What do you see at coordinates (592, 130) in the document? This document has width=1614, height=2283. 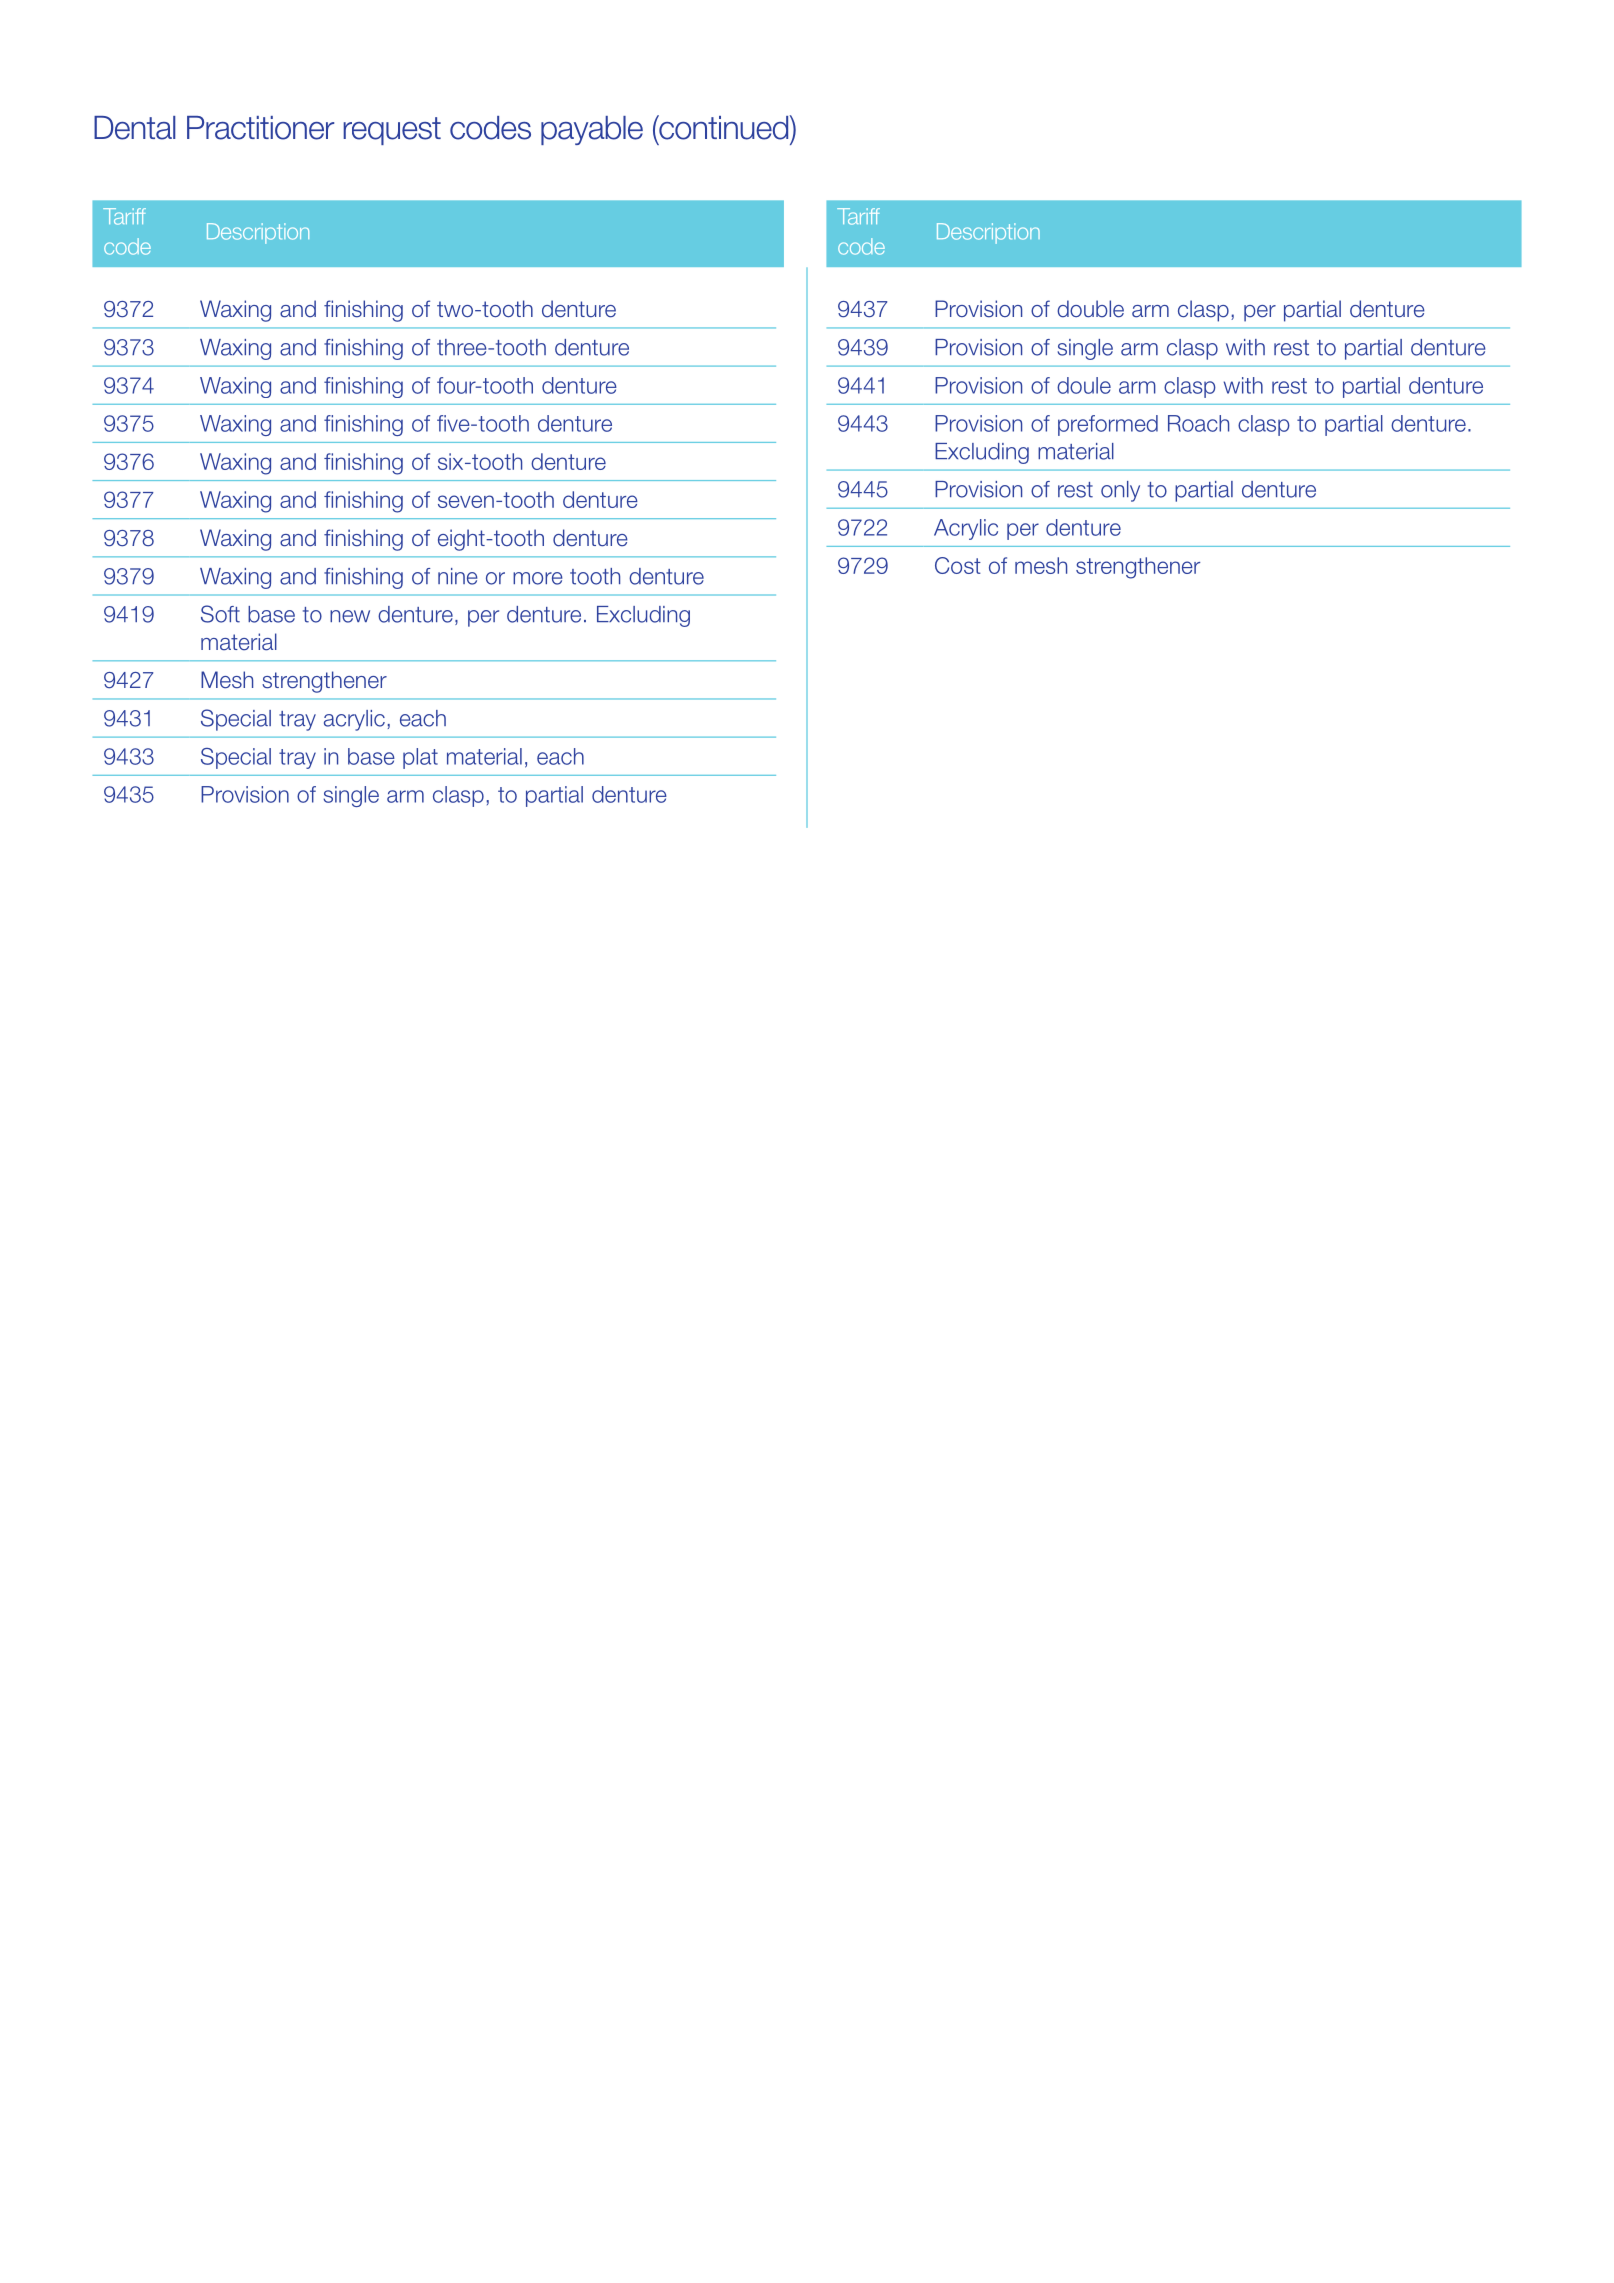 I see `payable` at bounding box center [592, 130].
